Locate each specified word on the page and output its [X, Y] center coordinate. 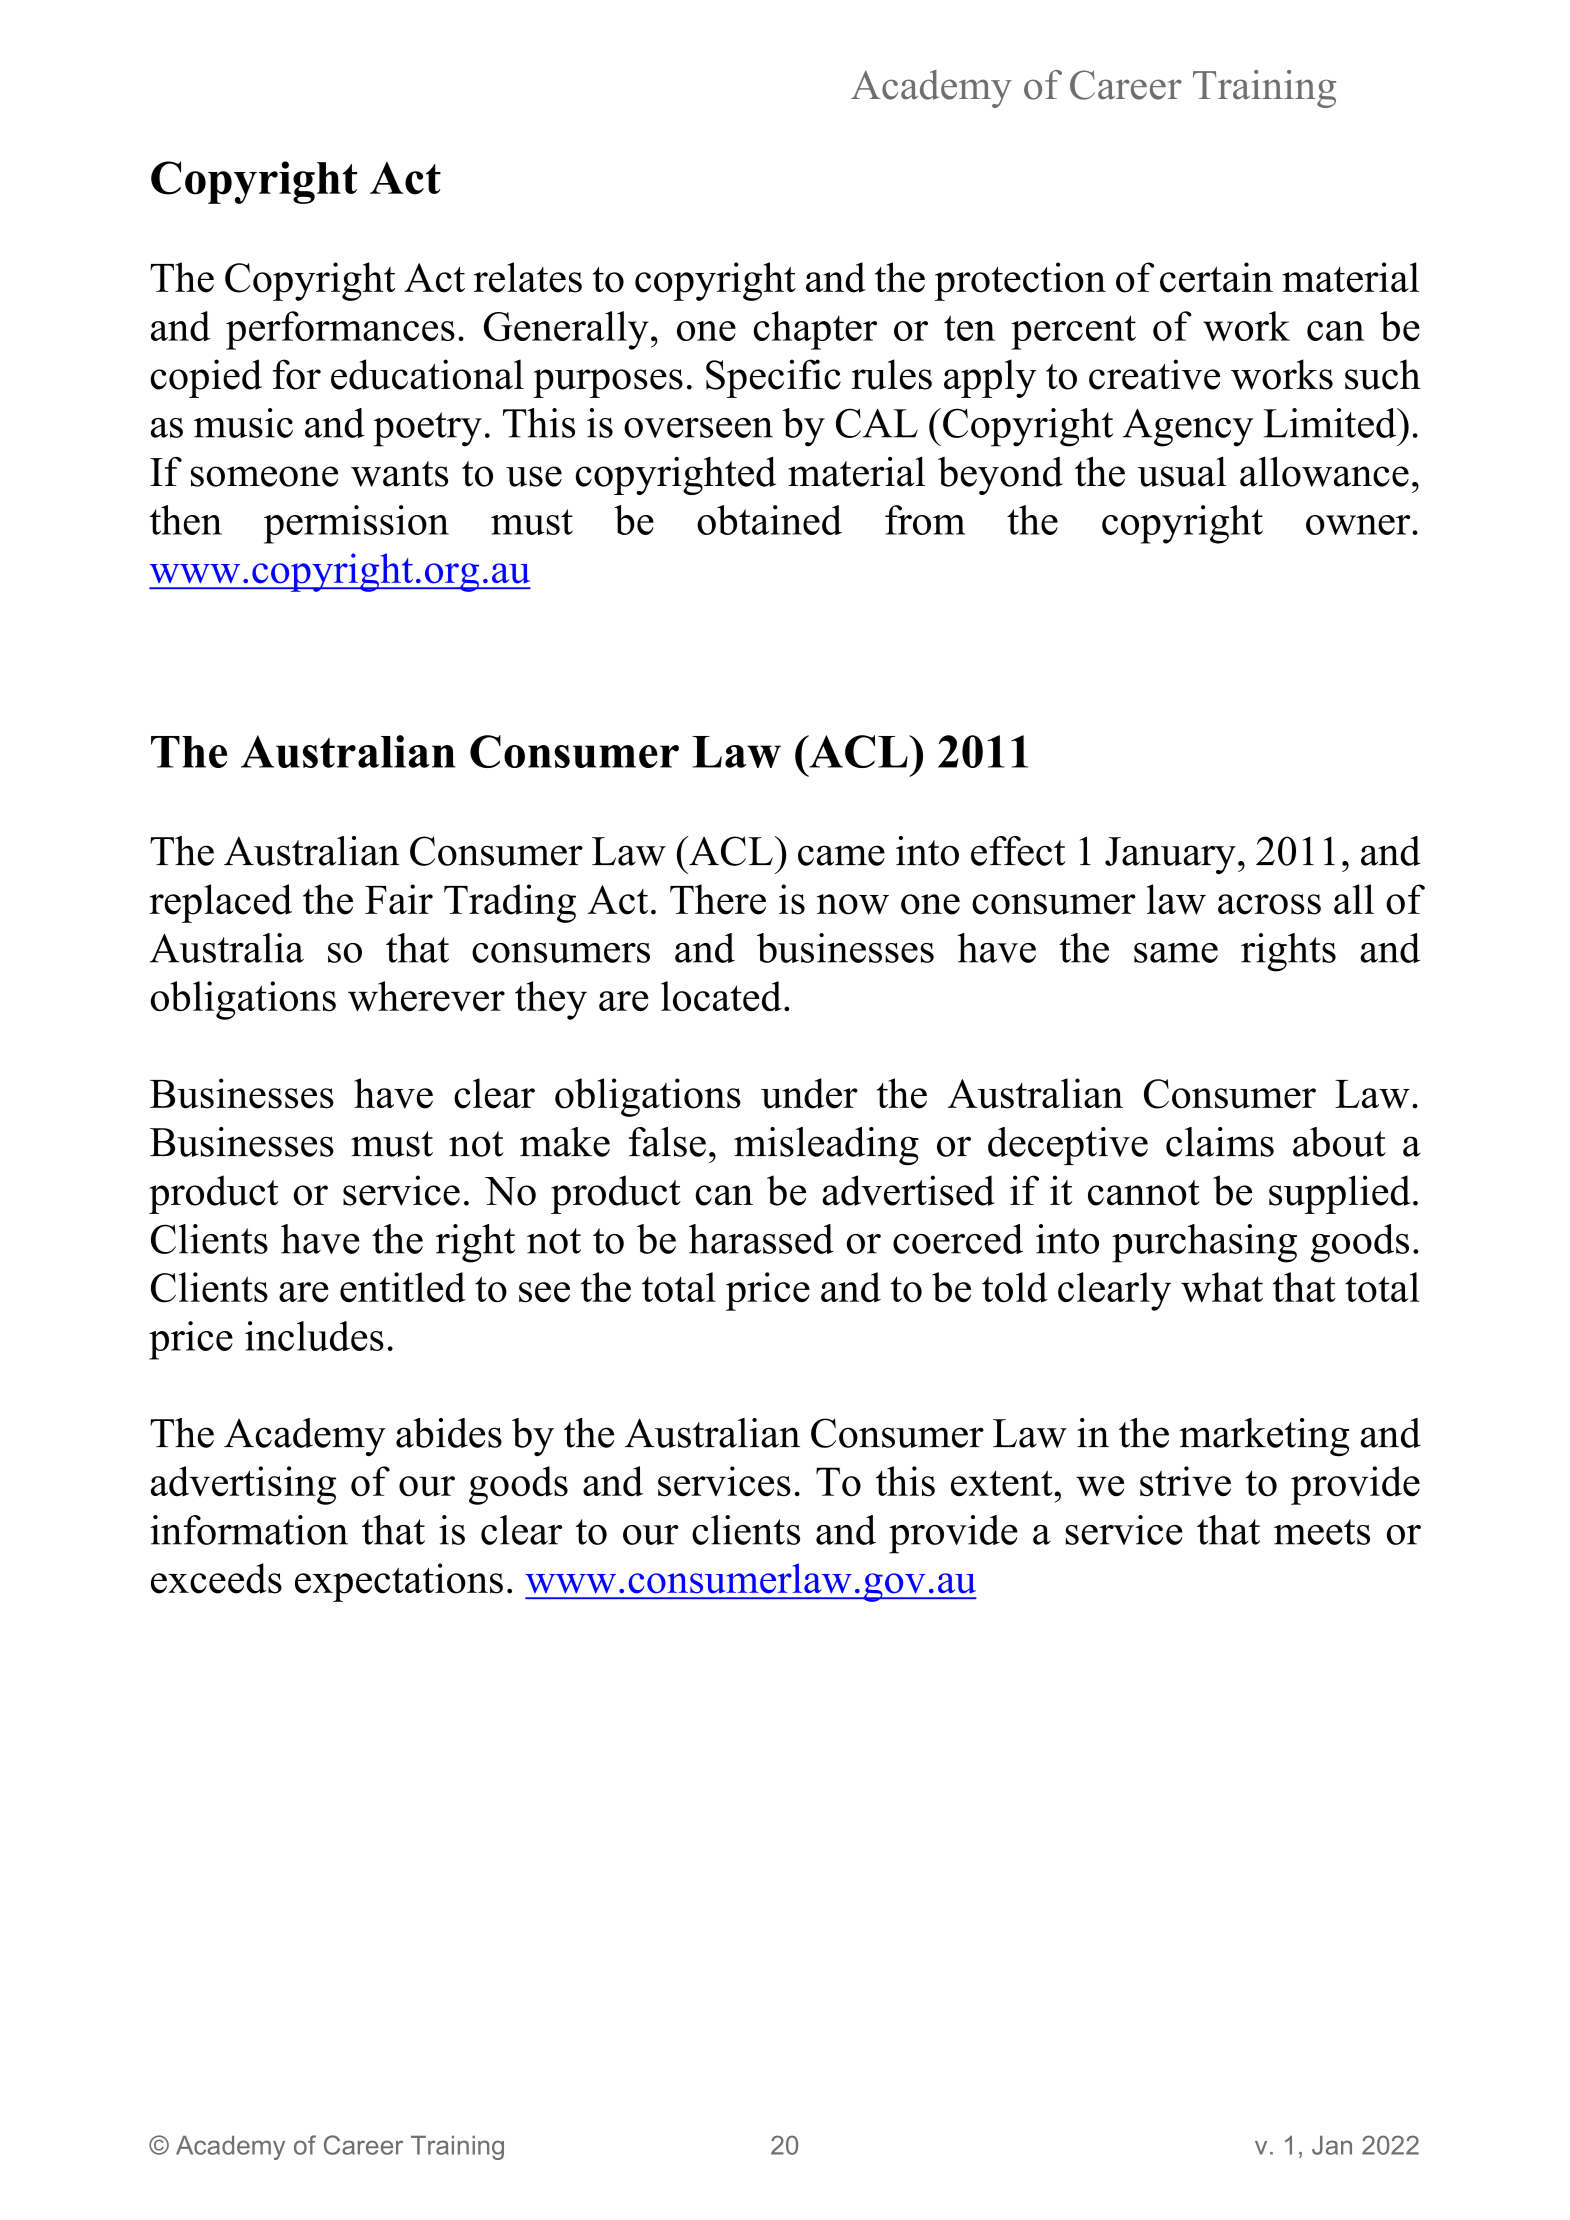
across [1269, 904]
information [249, 1530]
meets [1322, 1532]
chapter [815, 330]
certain [1216, 277]
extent [1002, 1483]
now [853, 904]
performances [340, 330]
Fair [399, 899]
